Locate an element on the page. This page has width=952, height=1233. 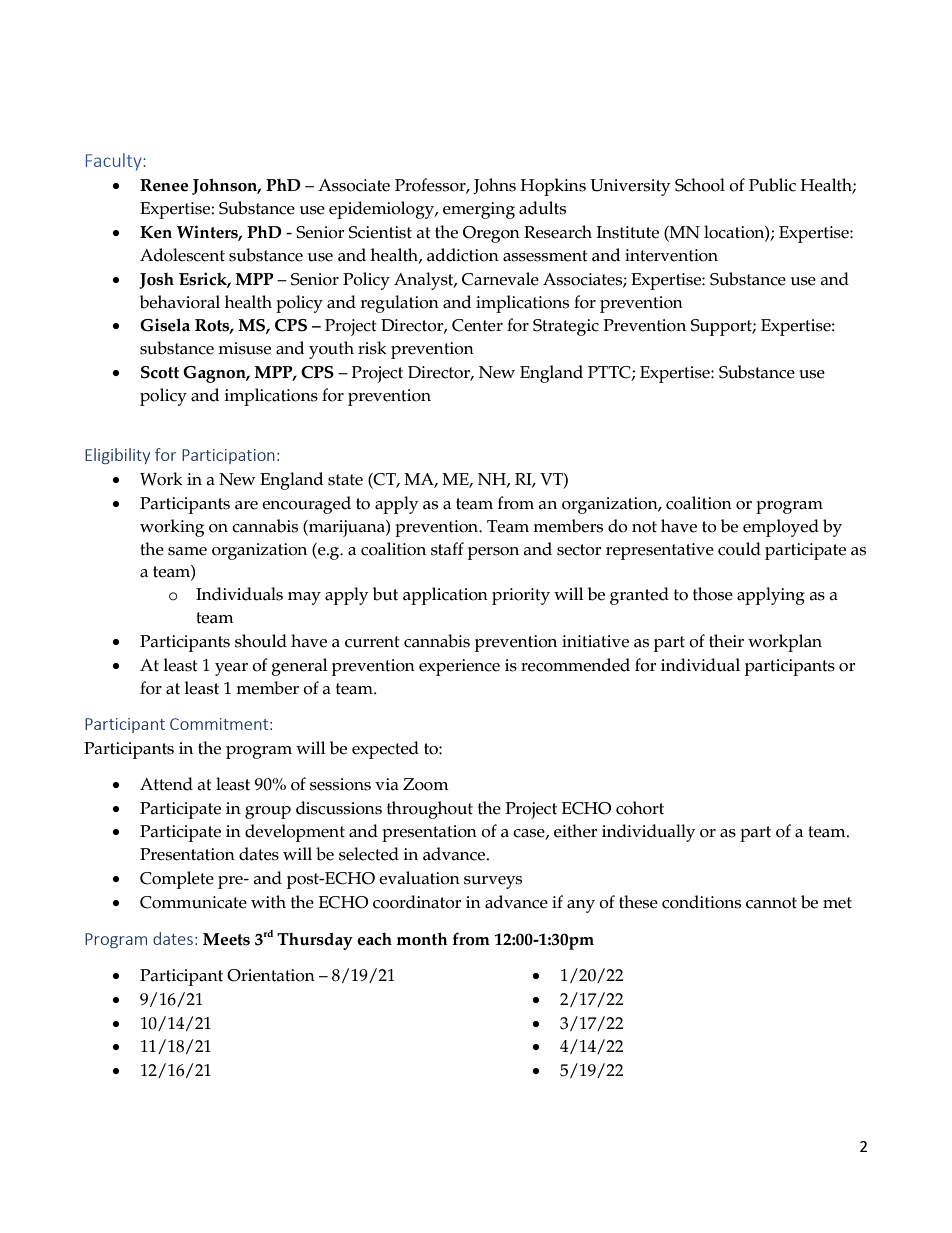
person is located at coordinates (493, 553).
